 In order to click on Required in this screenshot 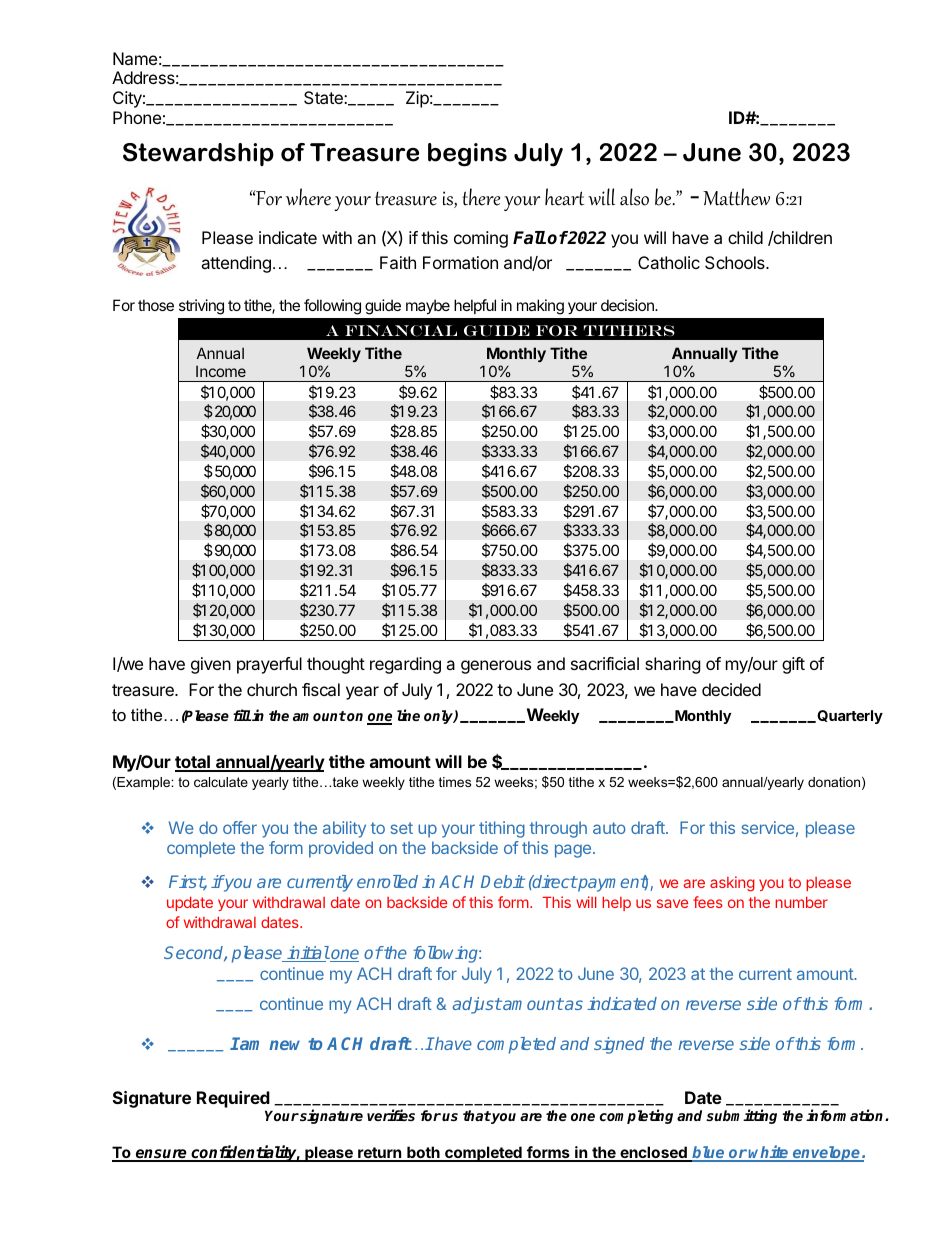, I will do `click(233, 1099)`.
